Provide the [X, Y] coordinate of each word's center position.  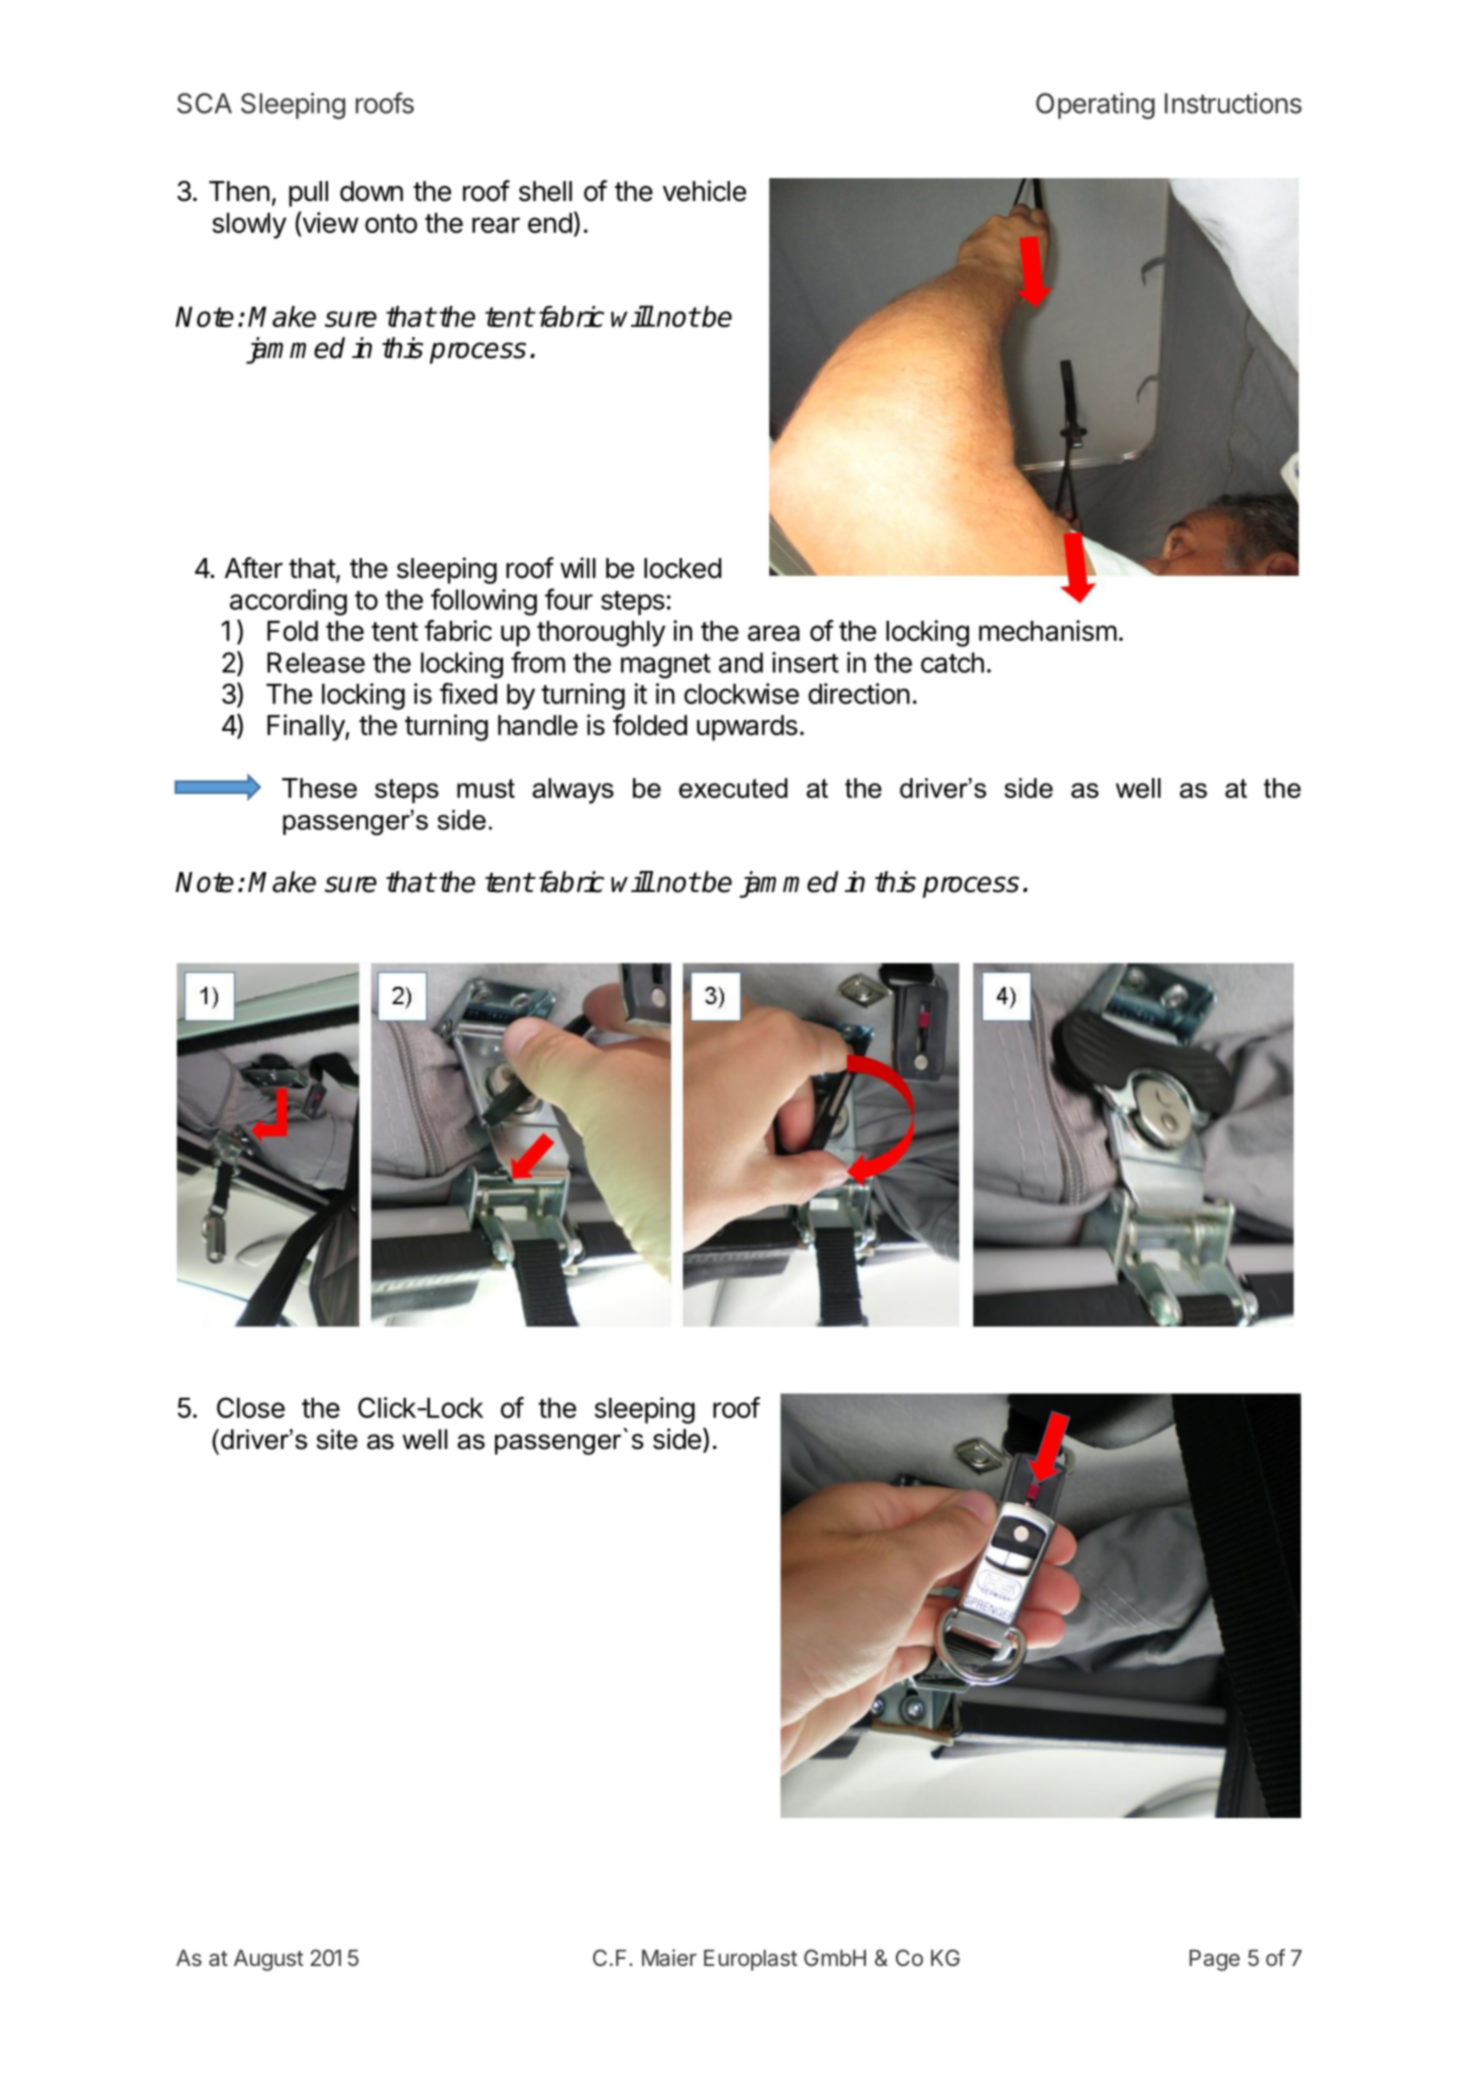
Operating [1095, 106]
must [486, 788]
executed [733, 788]
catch [952, 662]
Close [251, 1407]
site [337, 1439]
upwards [747, 728]
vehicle [704, 191]
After [254, 568]
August [269, 1960]
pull [308, 194]
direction [859, 693]
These [319, 788]
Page [1214, 1960]
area [774, 633]
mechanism [1048, 630]
